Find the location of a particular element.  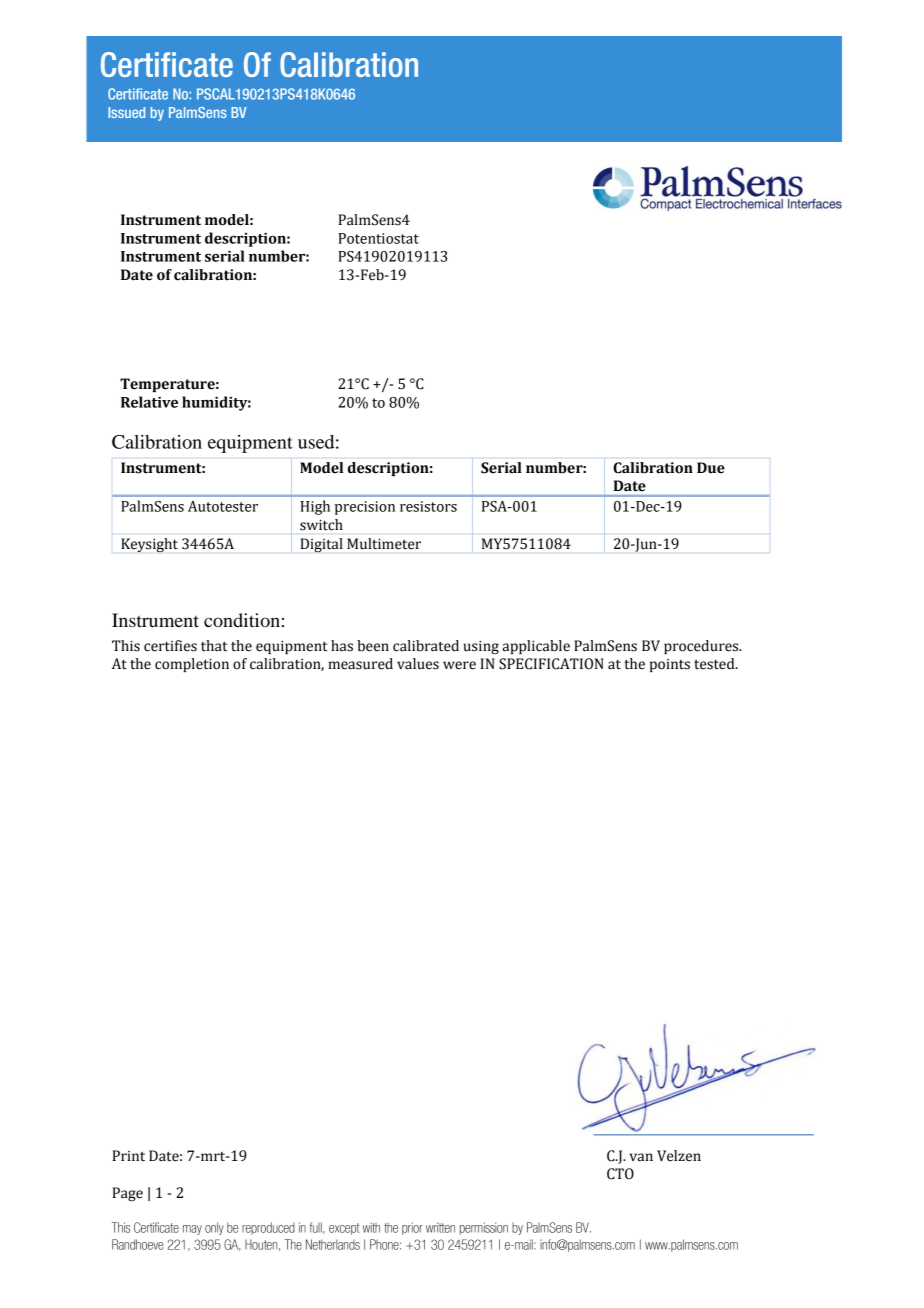

procedures is located at coordinates (702, 647).
